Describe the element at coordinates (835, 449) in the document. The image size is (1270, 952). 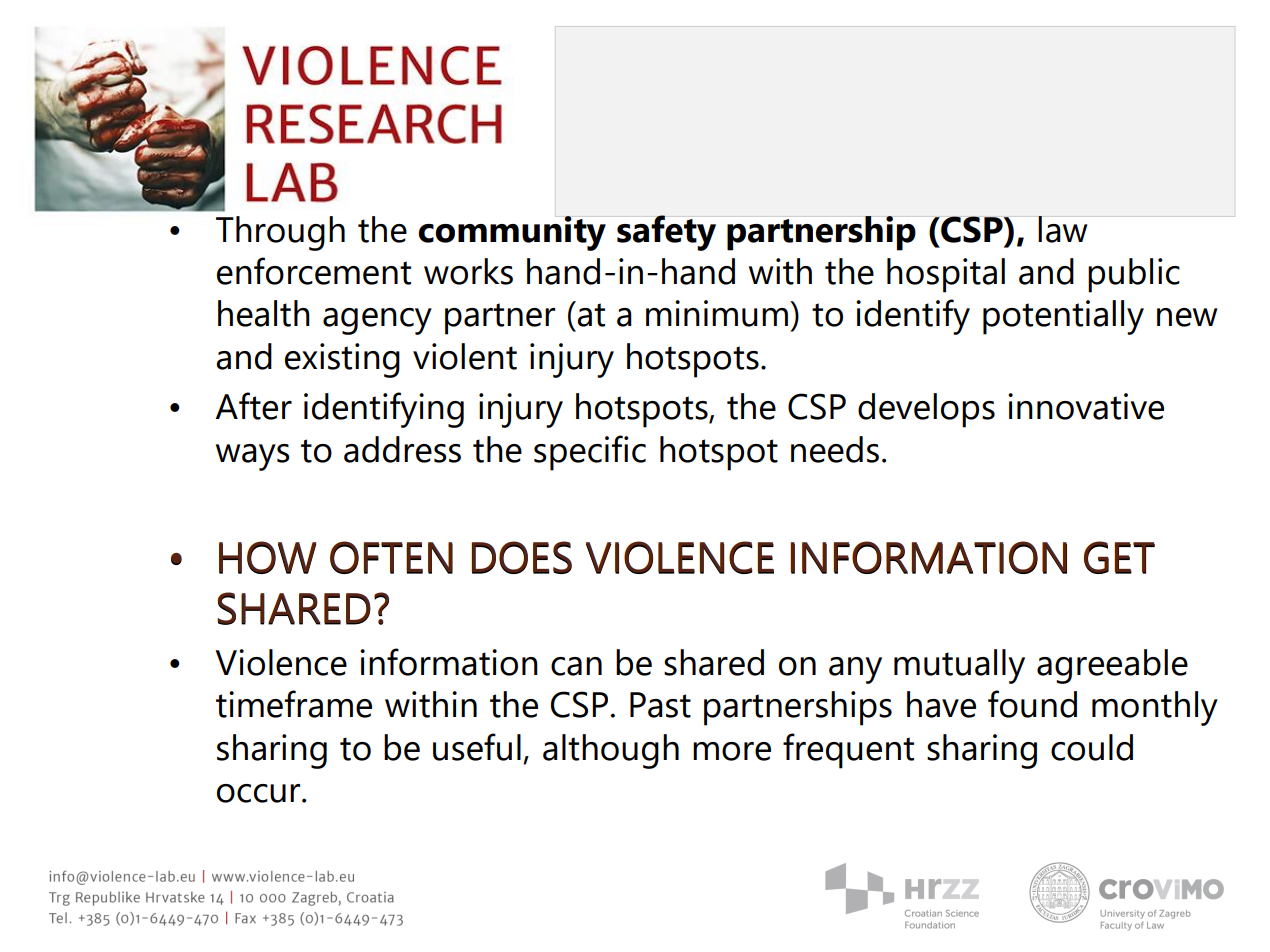
I see `needs` at that location.
